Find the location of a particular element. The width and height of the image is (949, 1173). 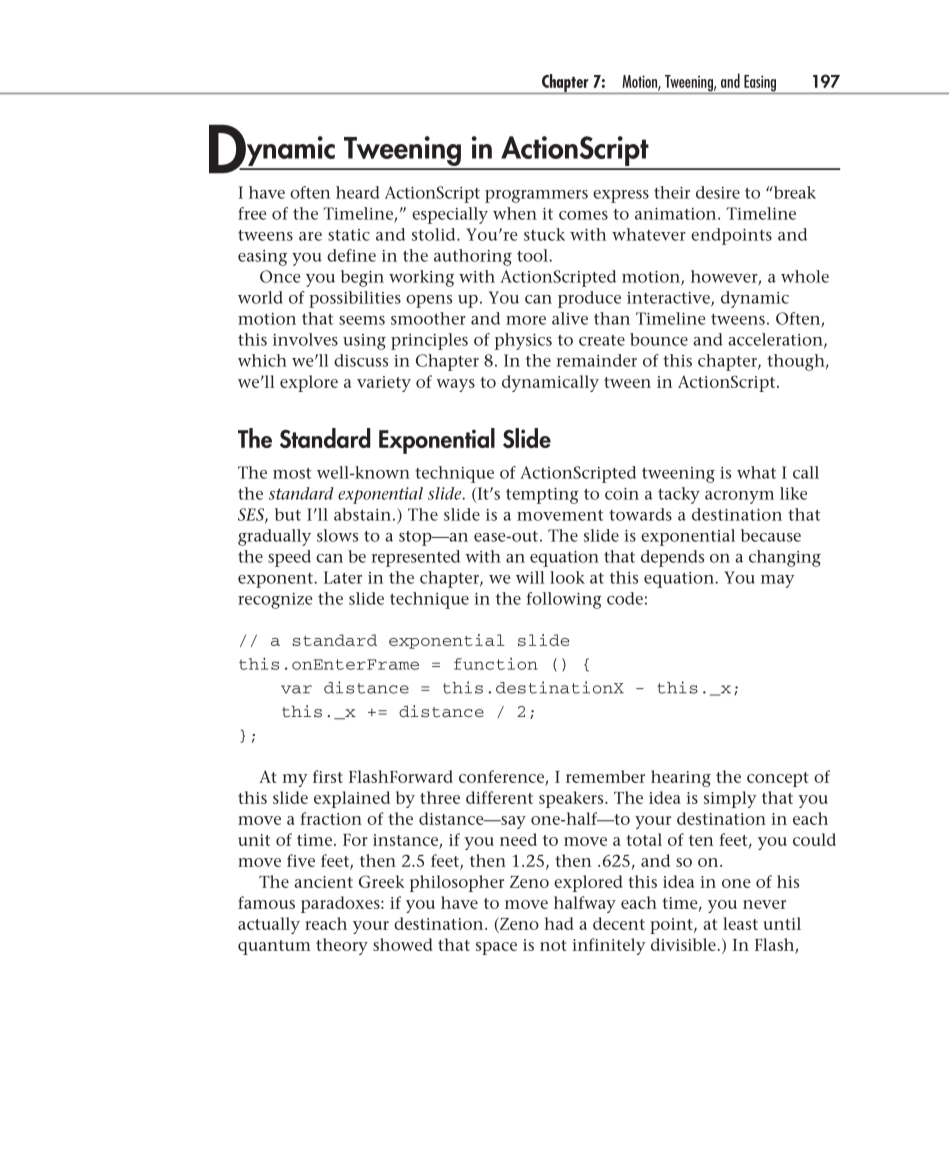

when is located at coordinates (515, 213).
